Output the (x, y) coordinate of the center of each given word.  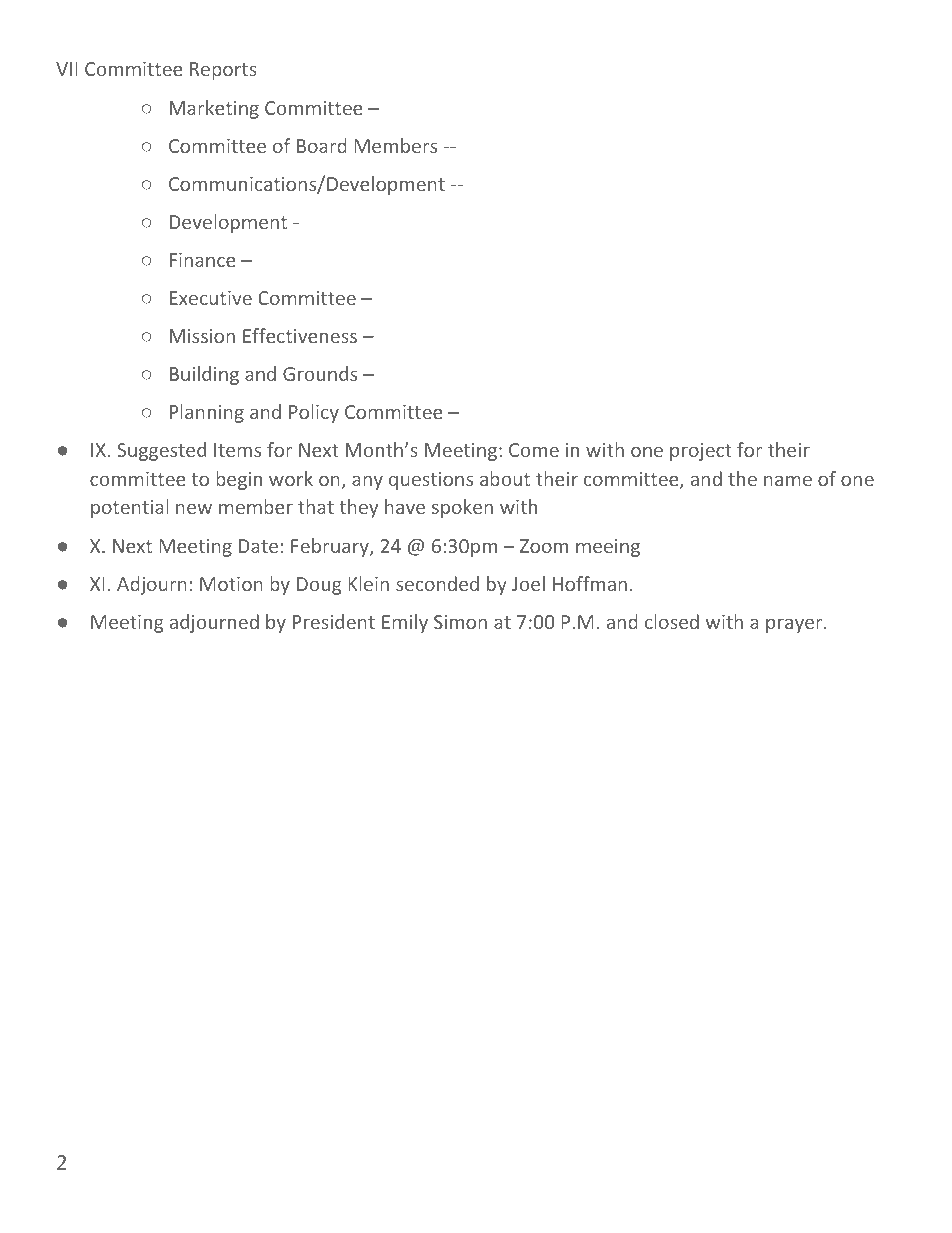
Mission (202, 336)
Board (322, 145)
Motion (231, 584)
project (701, 452)
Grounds (320, 373)
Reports (223, 71)
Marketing (214, 109)
